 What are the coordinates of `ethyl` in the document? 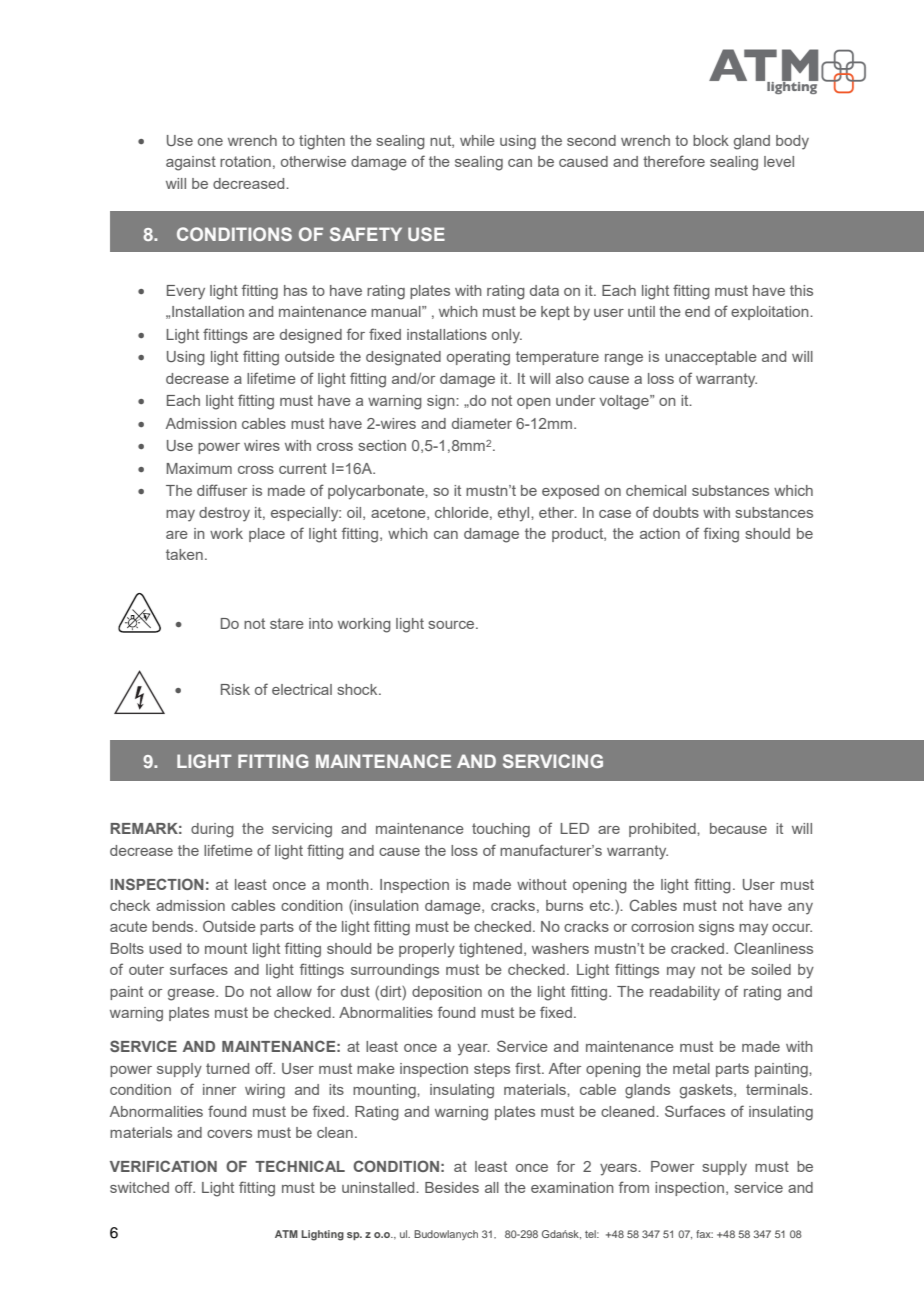 It's located at (515, 514).
